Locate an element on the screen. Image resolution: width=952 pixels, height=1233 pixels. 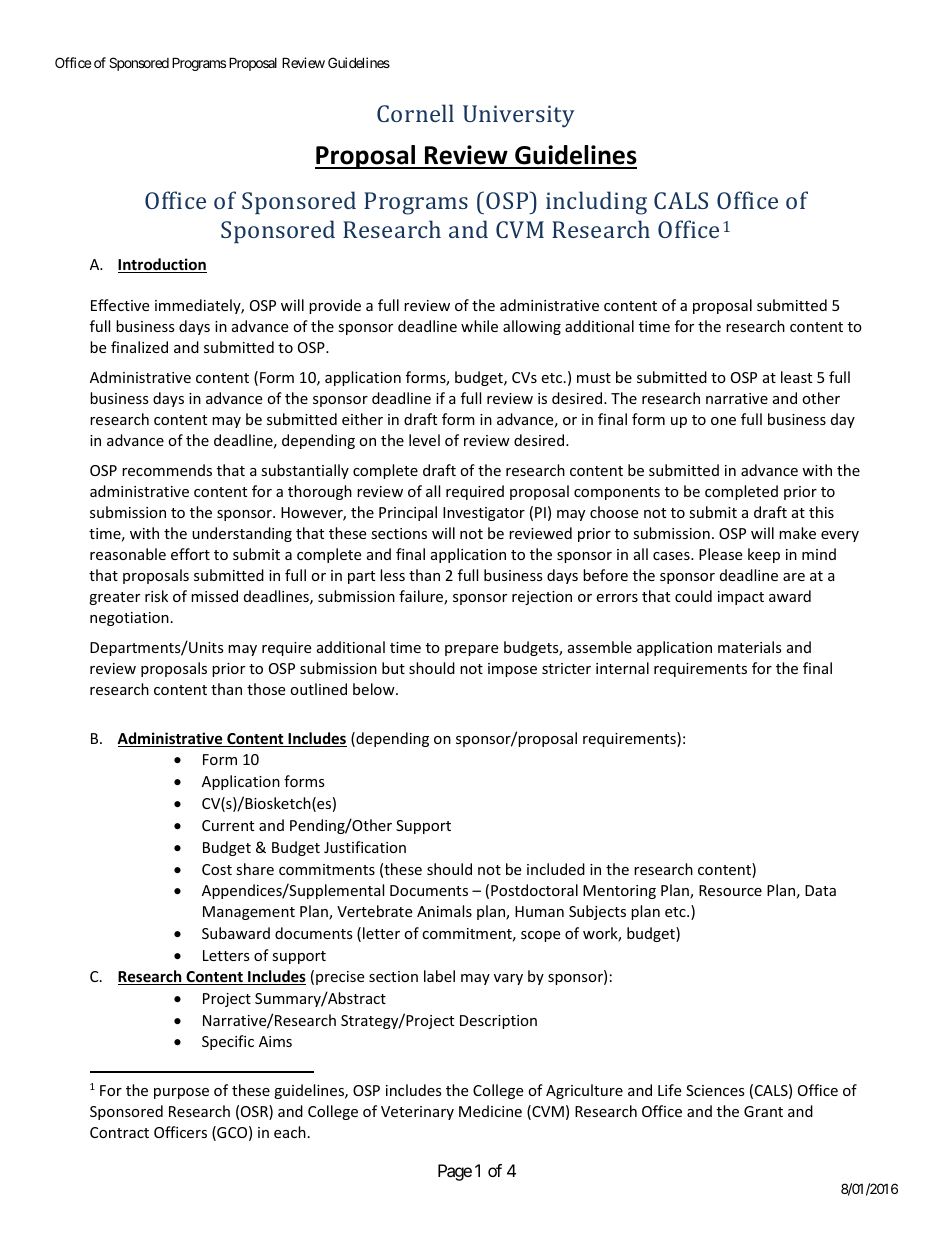
while is located at coordinates (479, 326).
